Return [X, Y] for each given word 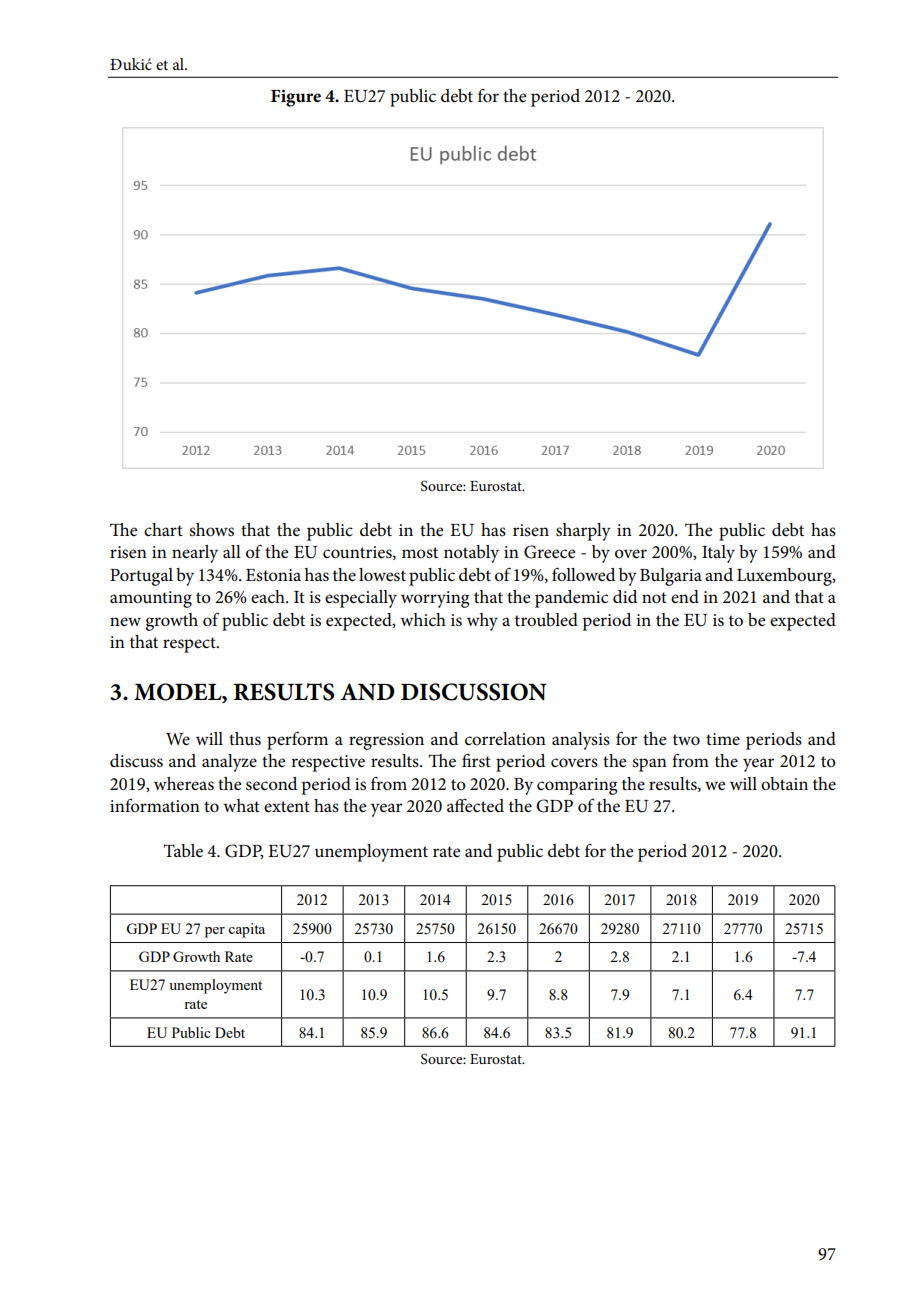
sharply [583, 532]
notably [471, 554]
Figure [296, 98]
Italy [718, 554]
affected [475, 806]
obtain [784, 784]
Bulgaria [671, 577]
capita [246, 930]
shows [211, 530]
